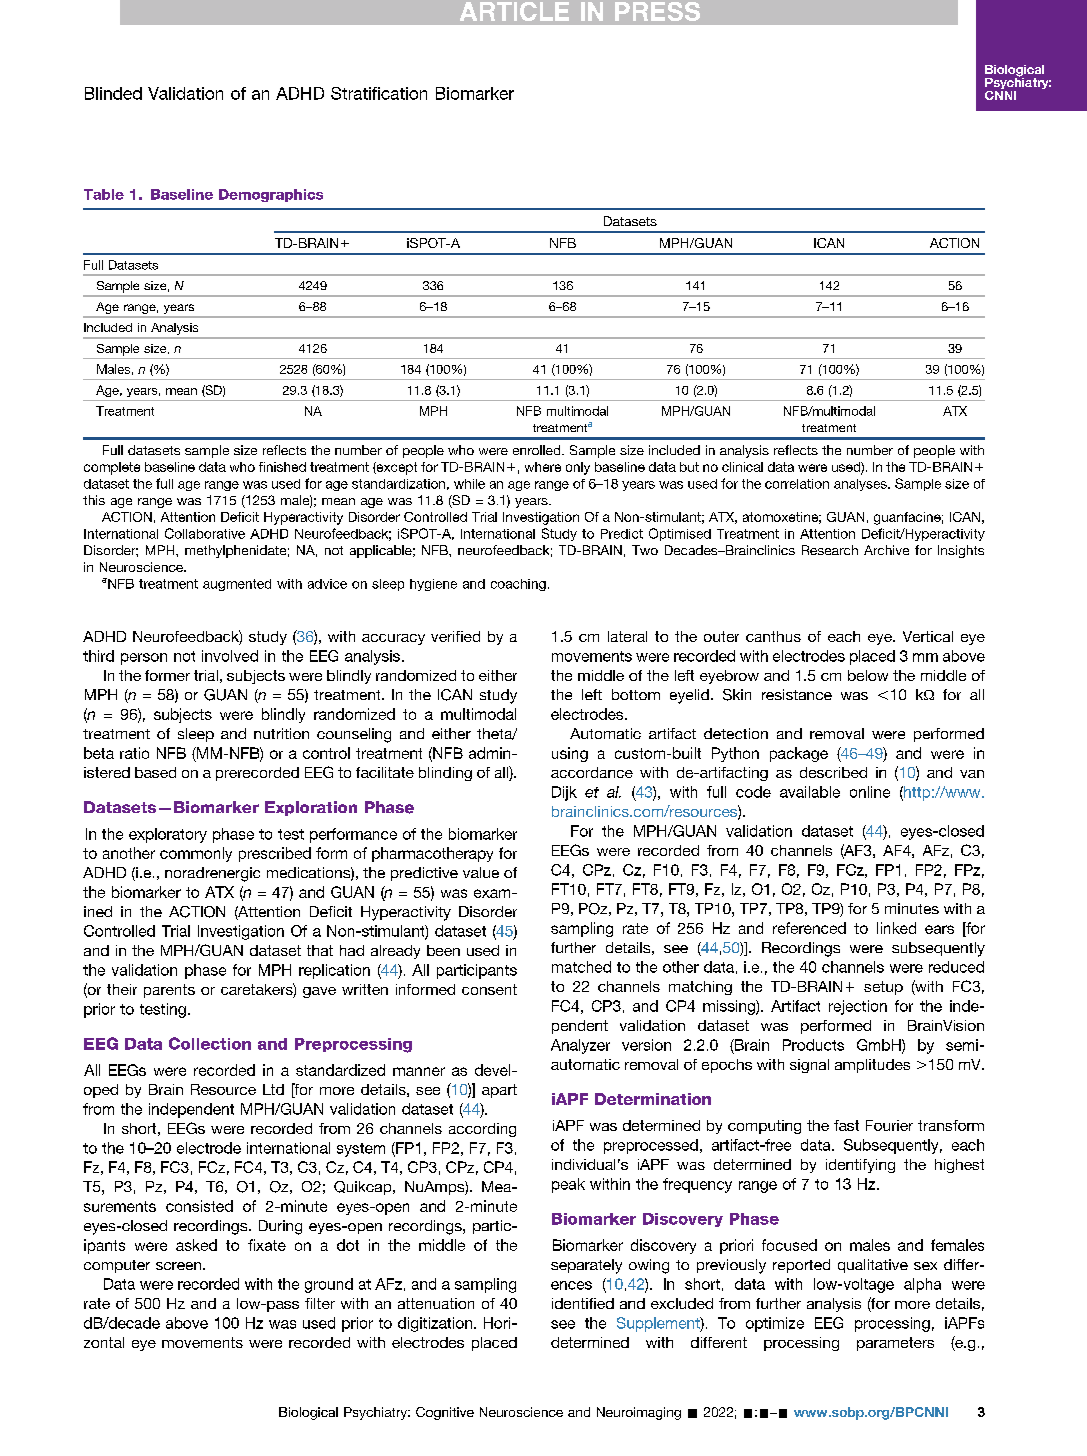 The height and width of the screenshot is (1456, 1087). Describe the element at coordinates (592, 772) in the screenshot. I see `accordance` at that location.
